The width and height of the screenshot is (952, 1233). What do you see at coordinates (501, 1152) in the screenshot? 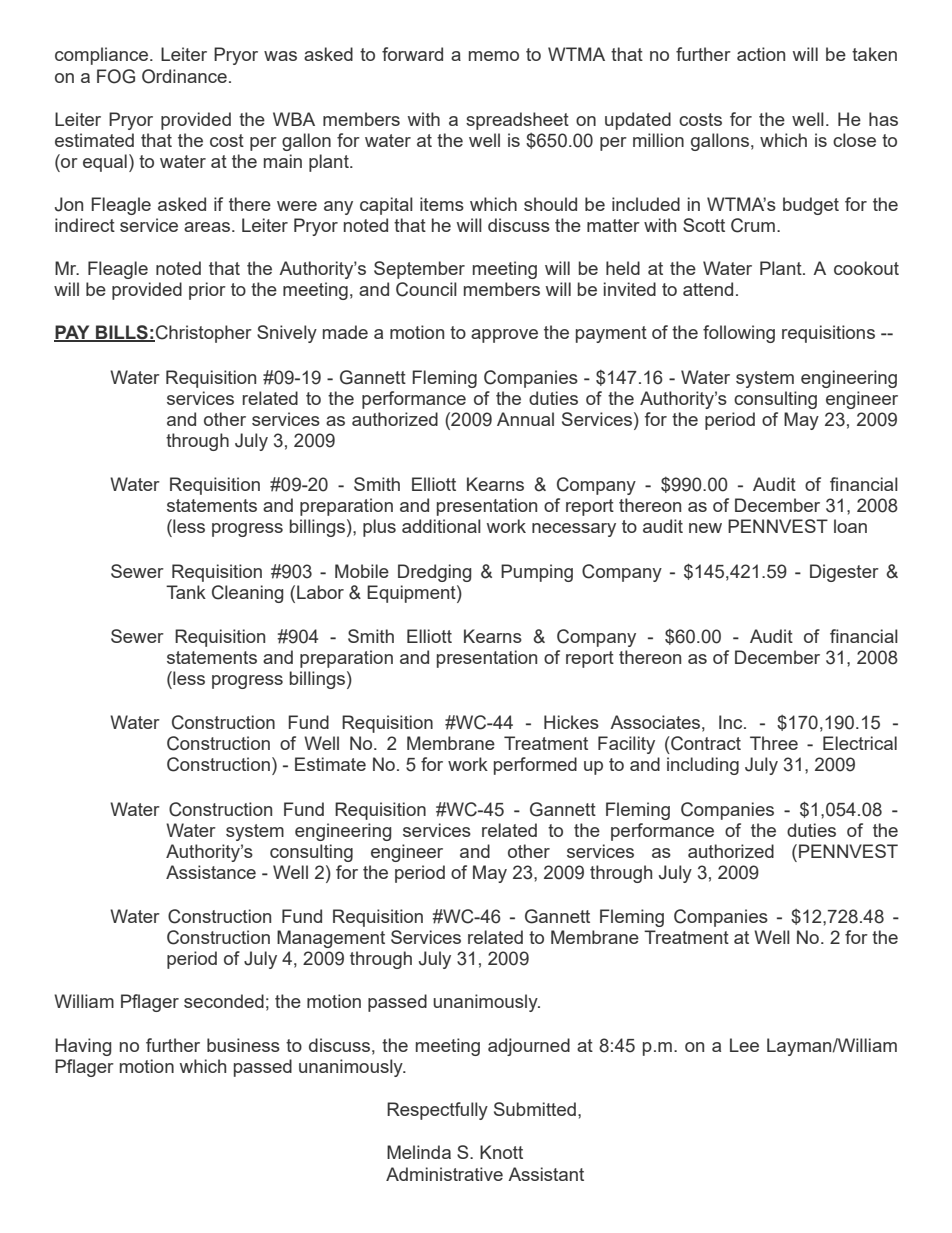
I see `Knott` at bounding box center [501, 1152].
